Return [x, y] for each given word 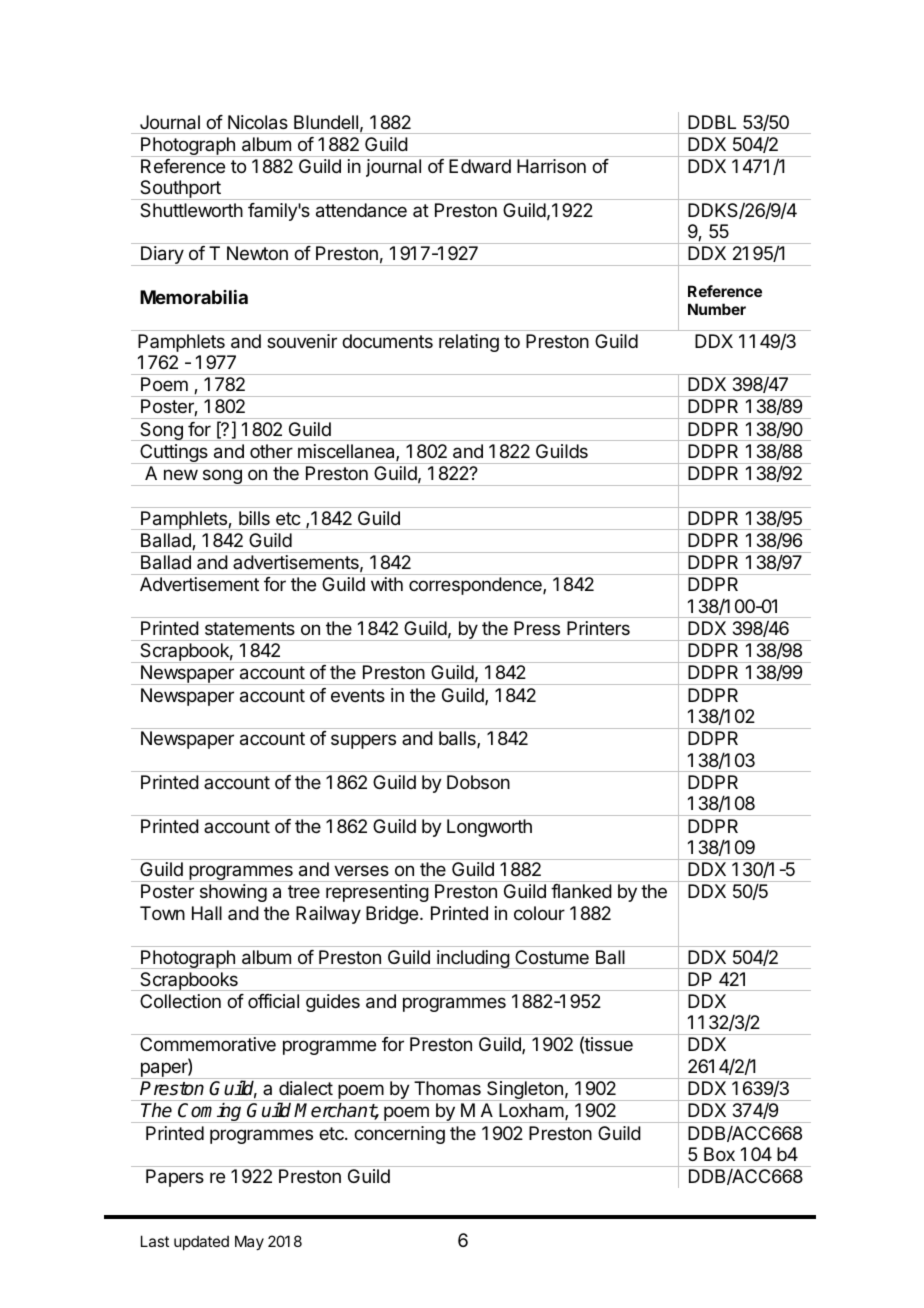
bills [254, 518]
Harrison [551, 166]
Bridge [393, 915]
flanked [581, 891]
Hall [207, 913]
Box [719, 1154]
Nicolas [258, 122]
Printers [598, 628]
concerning [399, 1135]
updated [201, 1242]
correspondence [476, 586]
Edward [480, 166]
